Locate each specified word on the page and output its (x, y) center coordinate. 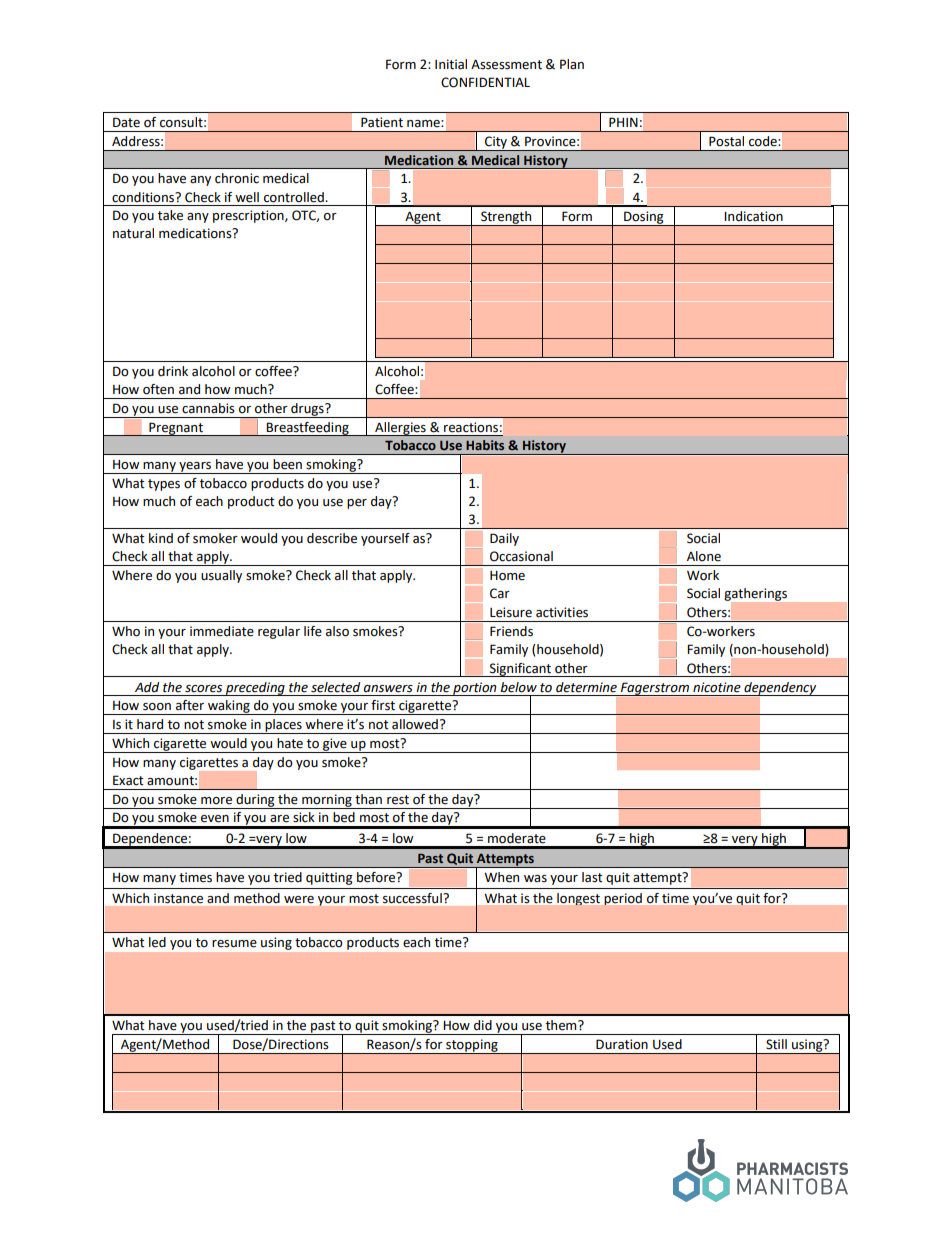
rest (398, 800)
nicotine (717, 687)
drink (173, 371)
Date (126, 122)
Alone (704, 556)
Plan (572, 64)
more (216, 801)
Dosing (644, 218)
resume (234, 944)
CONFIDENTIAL (485, 82)
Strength (506, 218)
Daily (504, 539)
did (483, 1025)
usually (221, 576)
